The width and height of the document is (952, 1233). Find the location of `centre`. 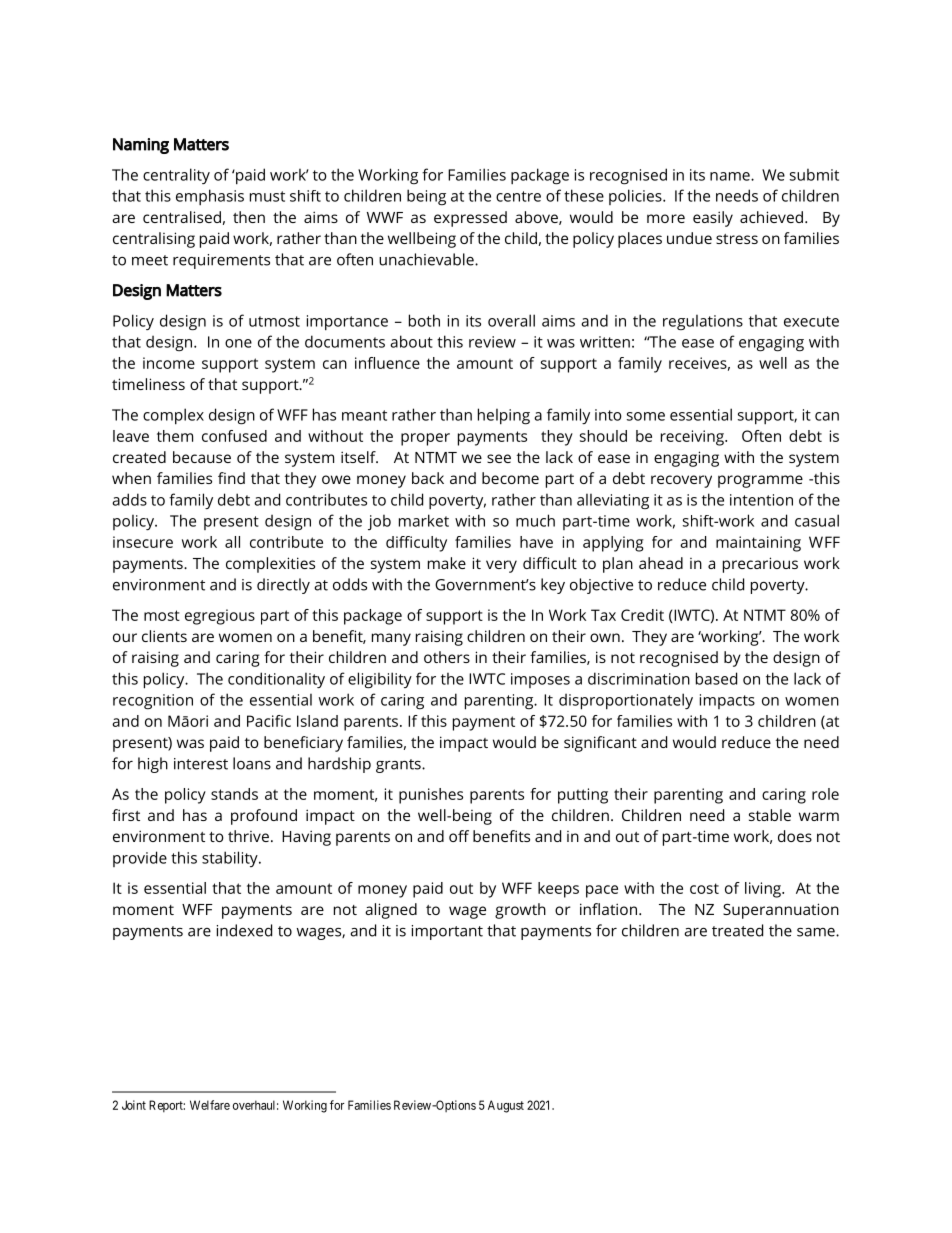

centre is located at coordinates (518, 196).
